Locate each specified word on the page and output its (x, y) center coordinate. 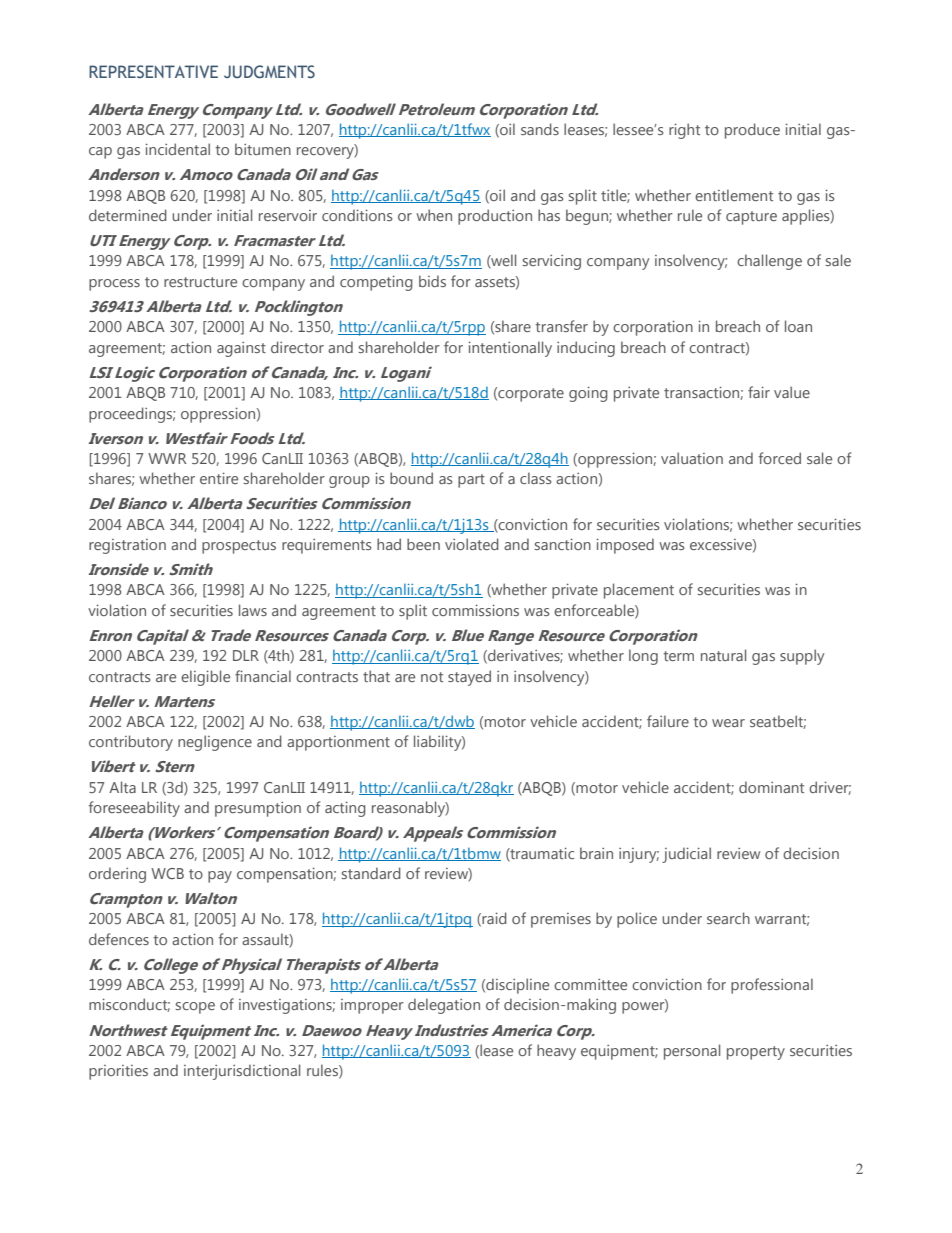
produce (752, 131)
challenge (769, 262)
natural (723, 655)
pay (220, 877)
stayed (469, 678)
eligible (205, 678)
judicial (686, 855)
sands (540, 129)
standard (371, 873)
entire (219, 478)
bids (432, 281)
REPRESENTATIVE (153, 71)
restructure (200, 282)
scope (195, 1008)
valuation (692, 458)
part (471, 481)
